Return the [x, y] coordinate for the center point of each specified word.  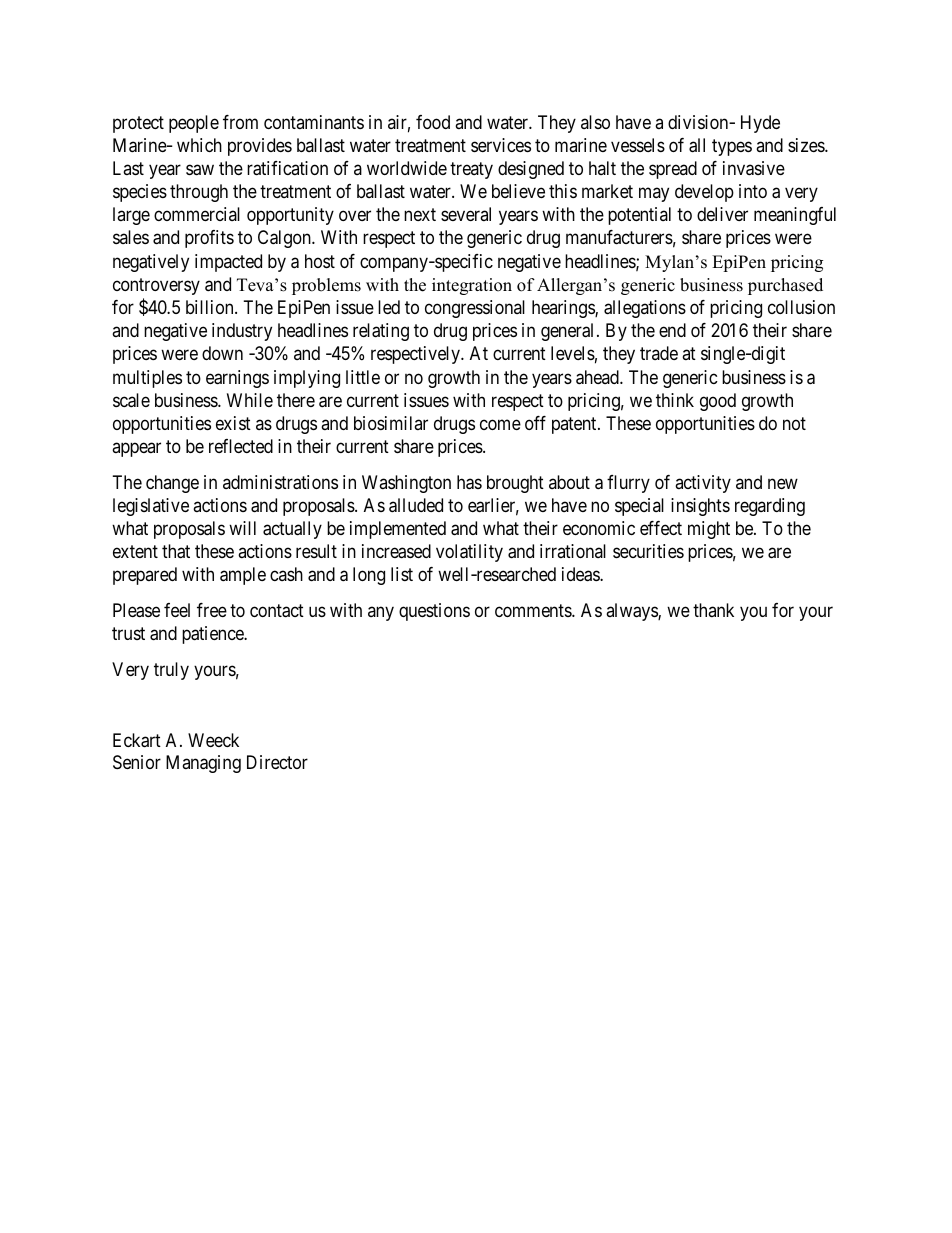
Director [277, 762]
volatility [469, 553]
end [672, 330]
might [709, 530]
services [501, 145]
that [176, 551]
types [732, 147]
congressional [475, 309]
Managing [203, 764]
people [194, 124]
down [222, 353]
